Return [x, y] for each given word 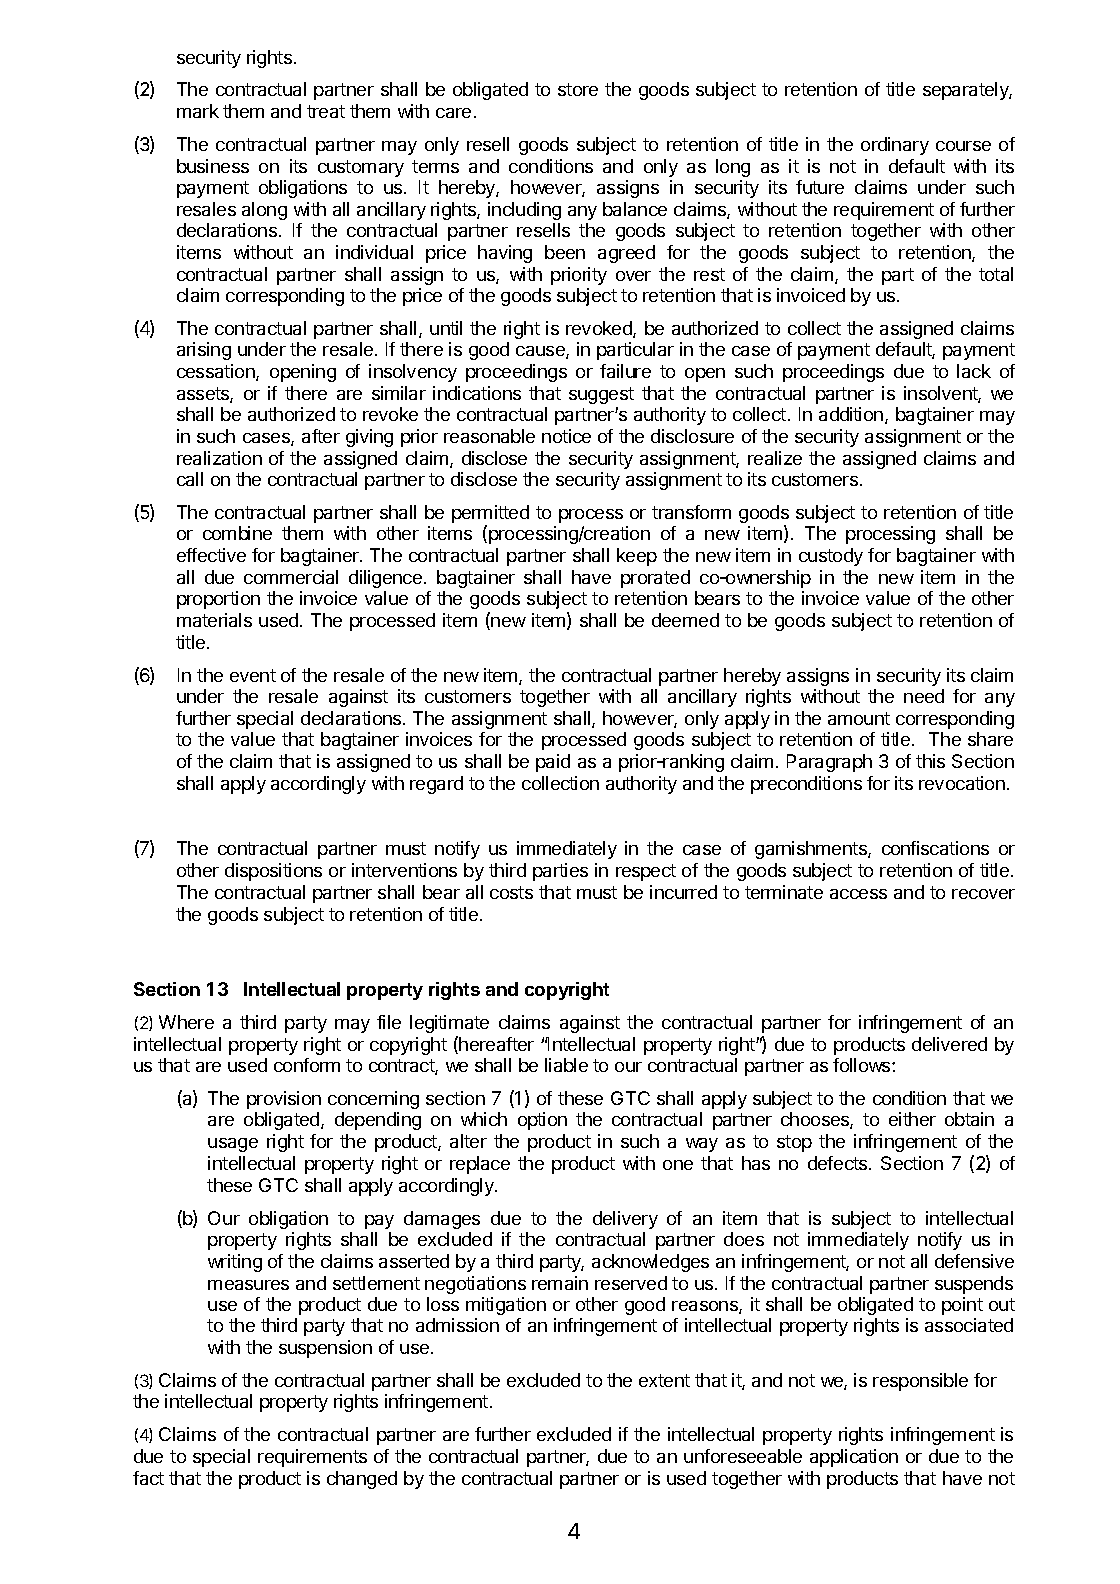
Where [186, 1022]
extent [664, 1380]
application [854, 1458]
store [578, 89]
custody [831, 557]
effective [211, 555]
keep [637, 557]
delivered [949, 1044]
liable [566, 1065]
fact [148, 1478]
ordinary [895, 146]
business [213, 166]
